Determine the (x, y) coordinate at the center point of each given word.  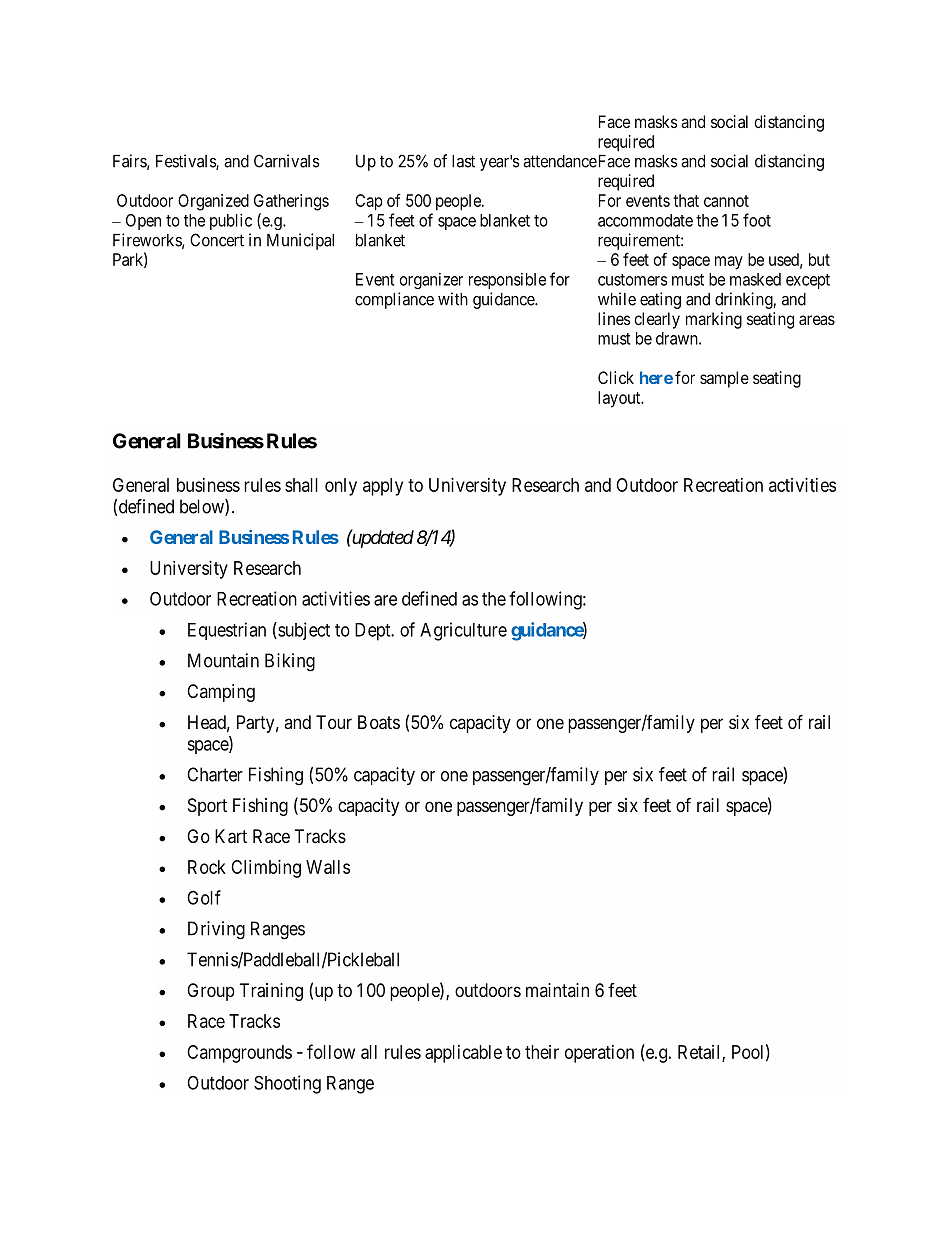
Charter (215, 774)
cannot (726, 201)
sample (724, 379)
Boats (379, 722)
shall (301, 485)
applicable (463, 1054)
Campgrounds (239, 1054)
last (463, 161)
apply (383, 487)
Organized (213, 202)
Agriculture (463, 631)
